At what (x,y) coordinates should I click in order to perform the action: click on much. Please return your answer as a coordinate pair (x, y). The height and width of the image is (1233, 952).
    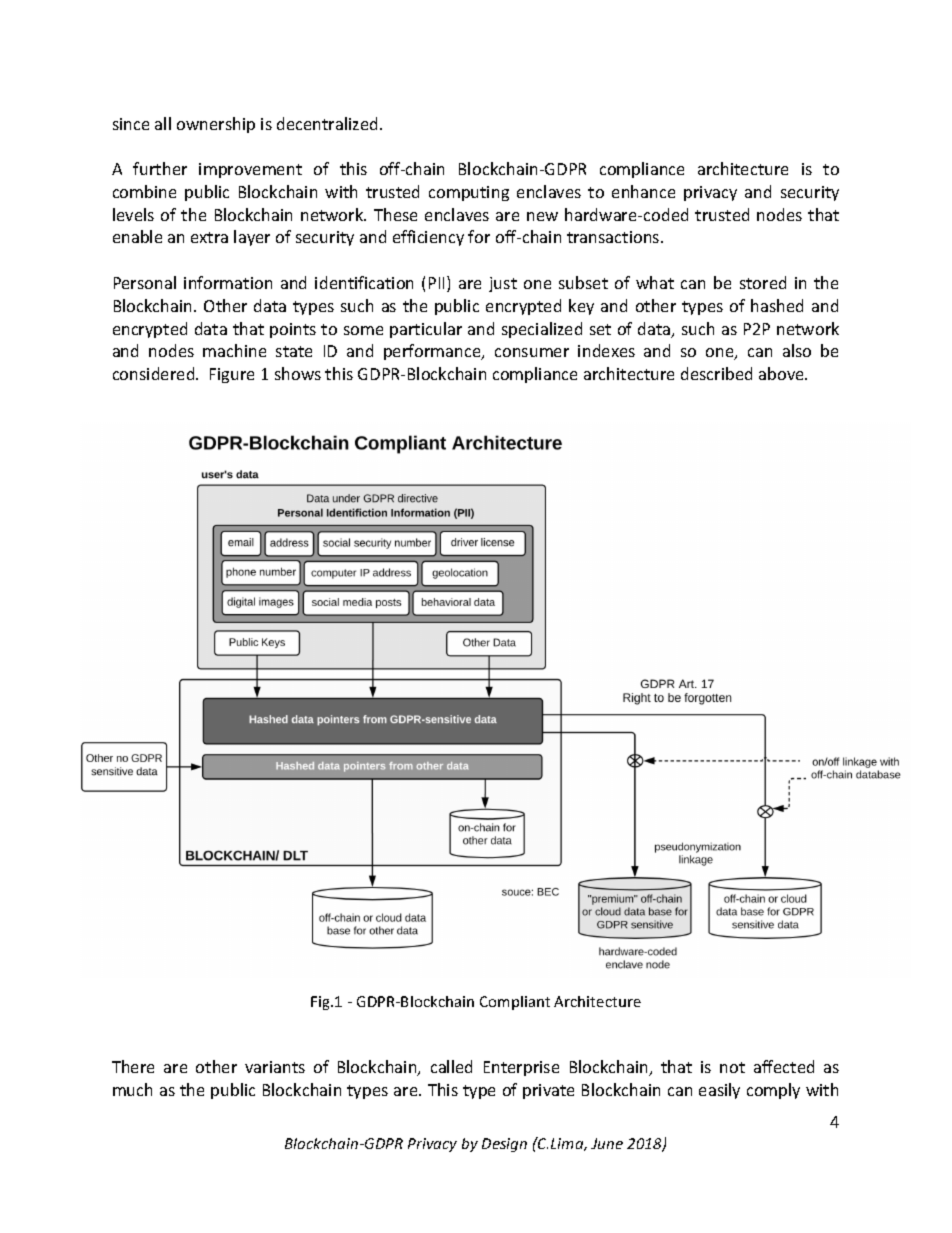
    Looking at the image, I should click on (132, 1089).
